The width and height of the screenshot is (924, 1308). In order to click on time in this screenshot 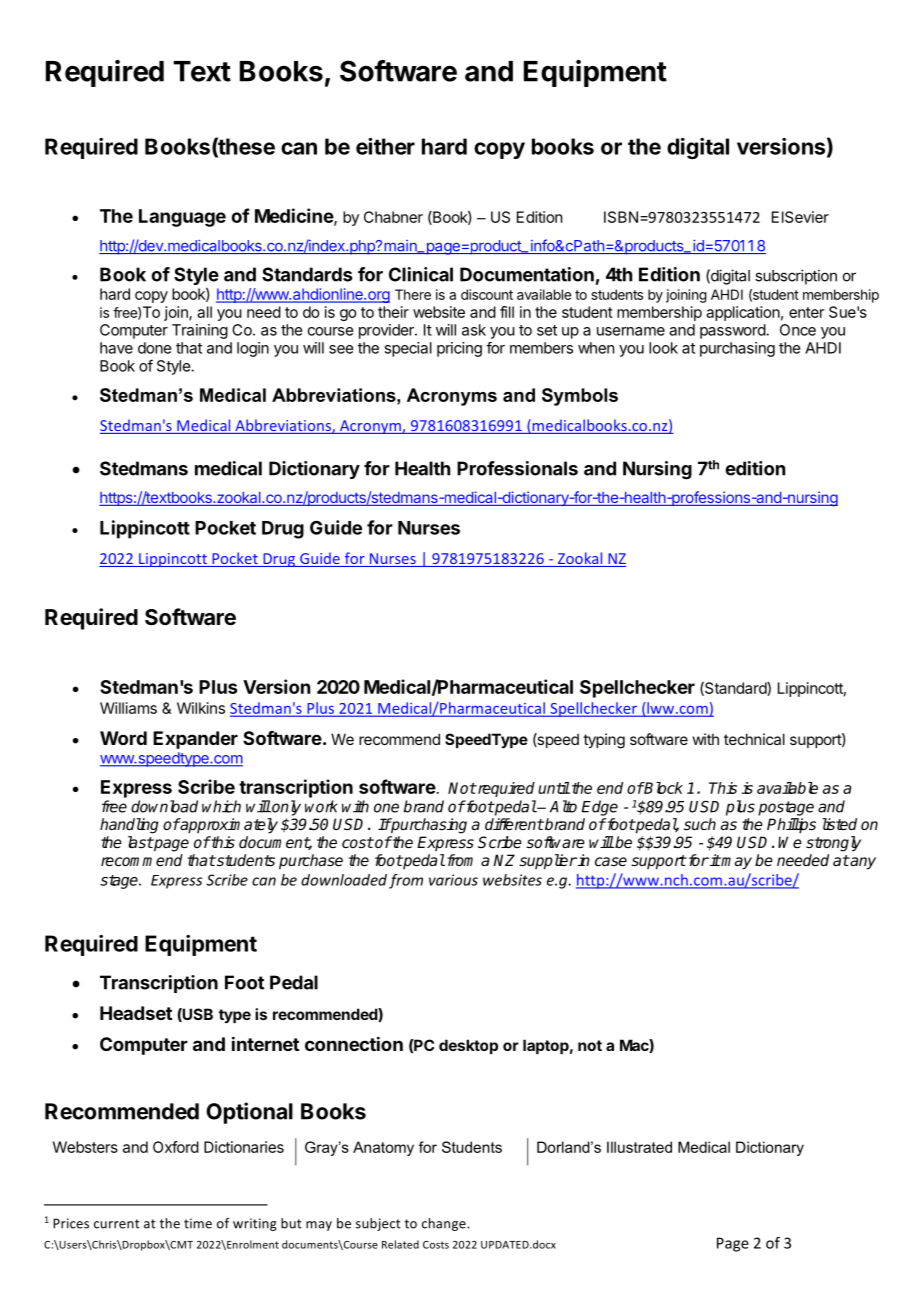, I will do `click(198, 1223)`.
